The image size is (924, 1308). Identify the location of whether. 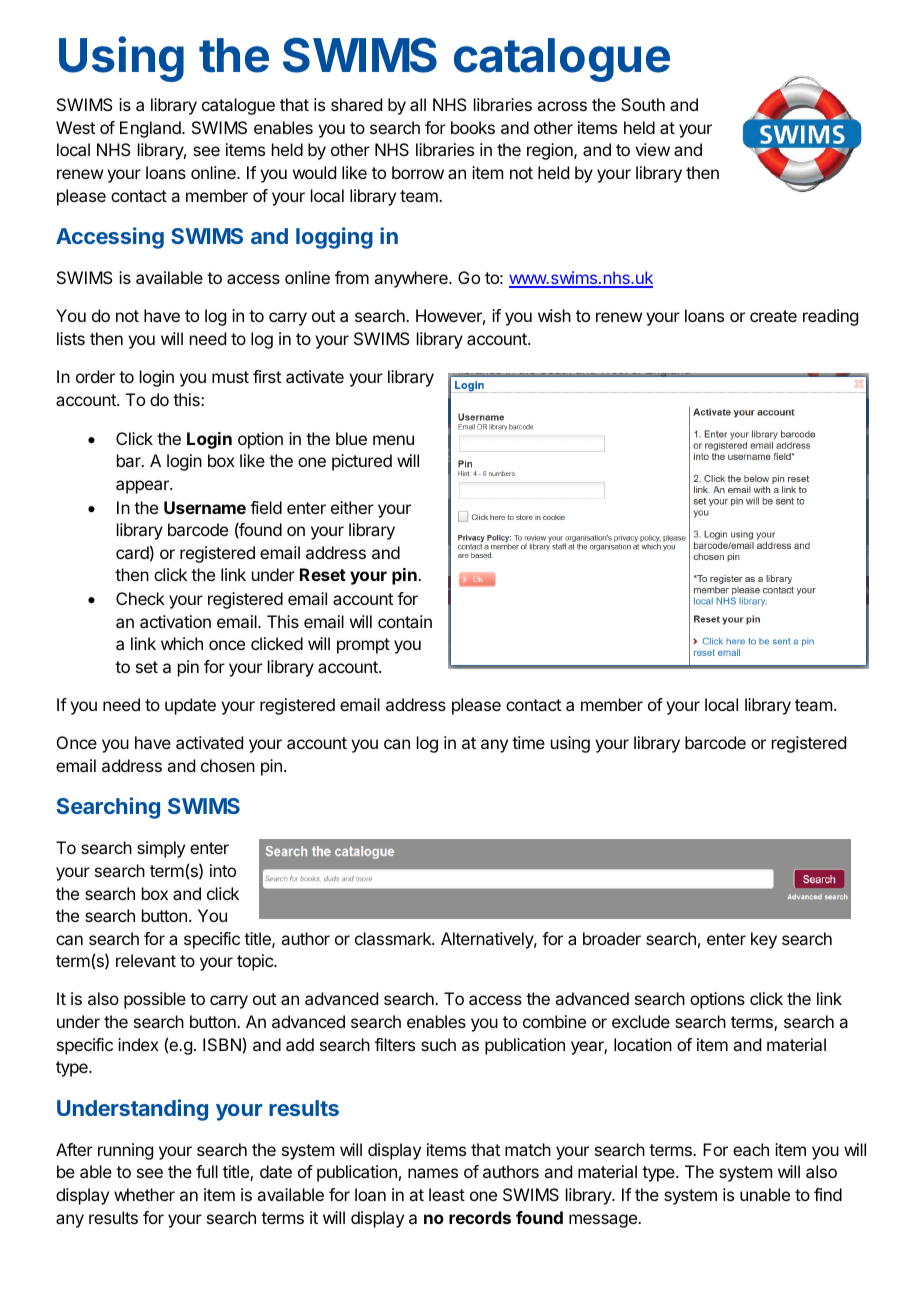
(144, 1194).
